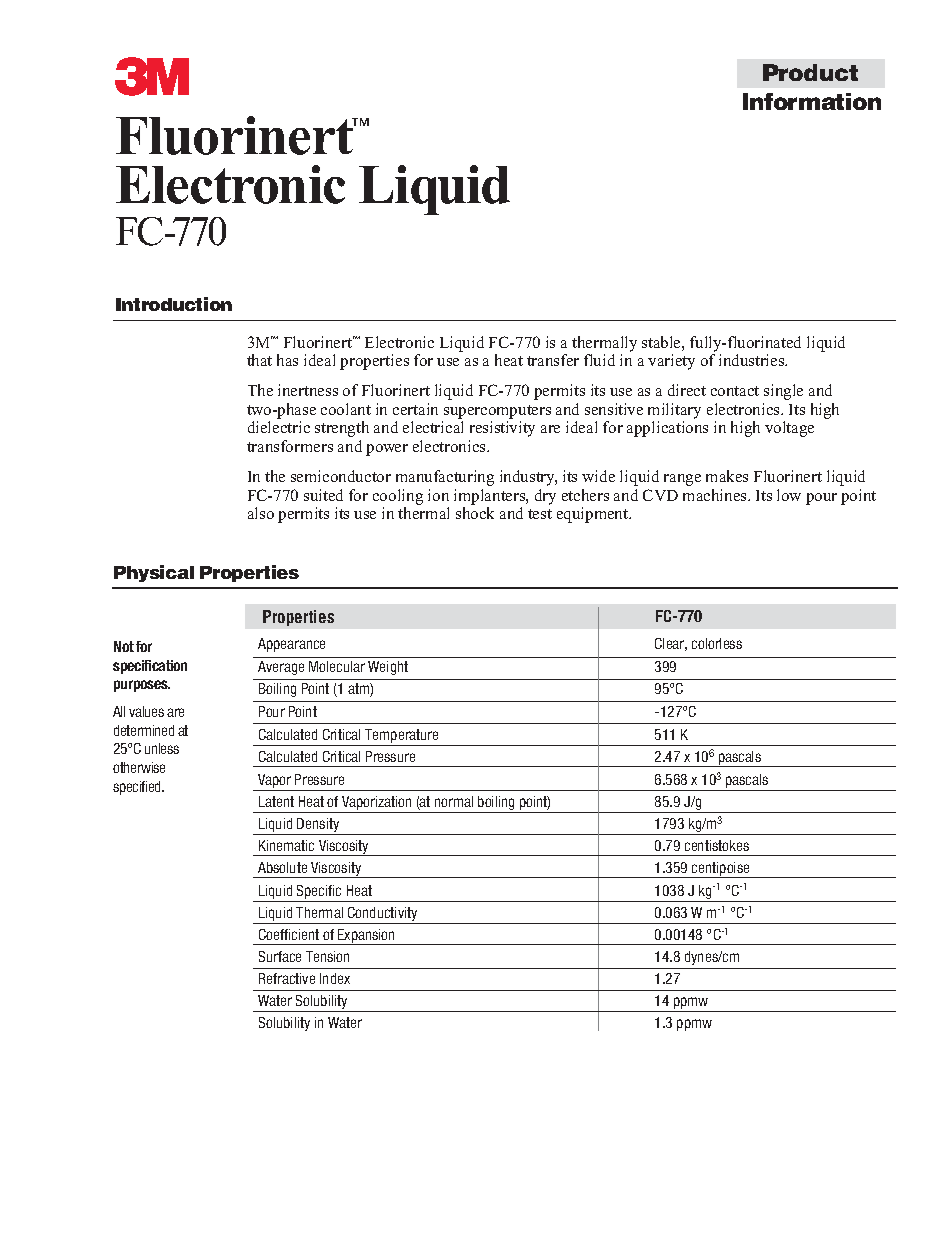  I want to click on Conductivity, so click(382, 914).
